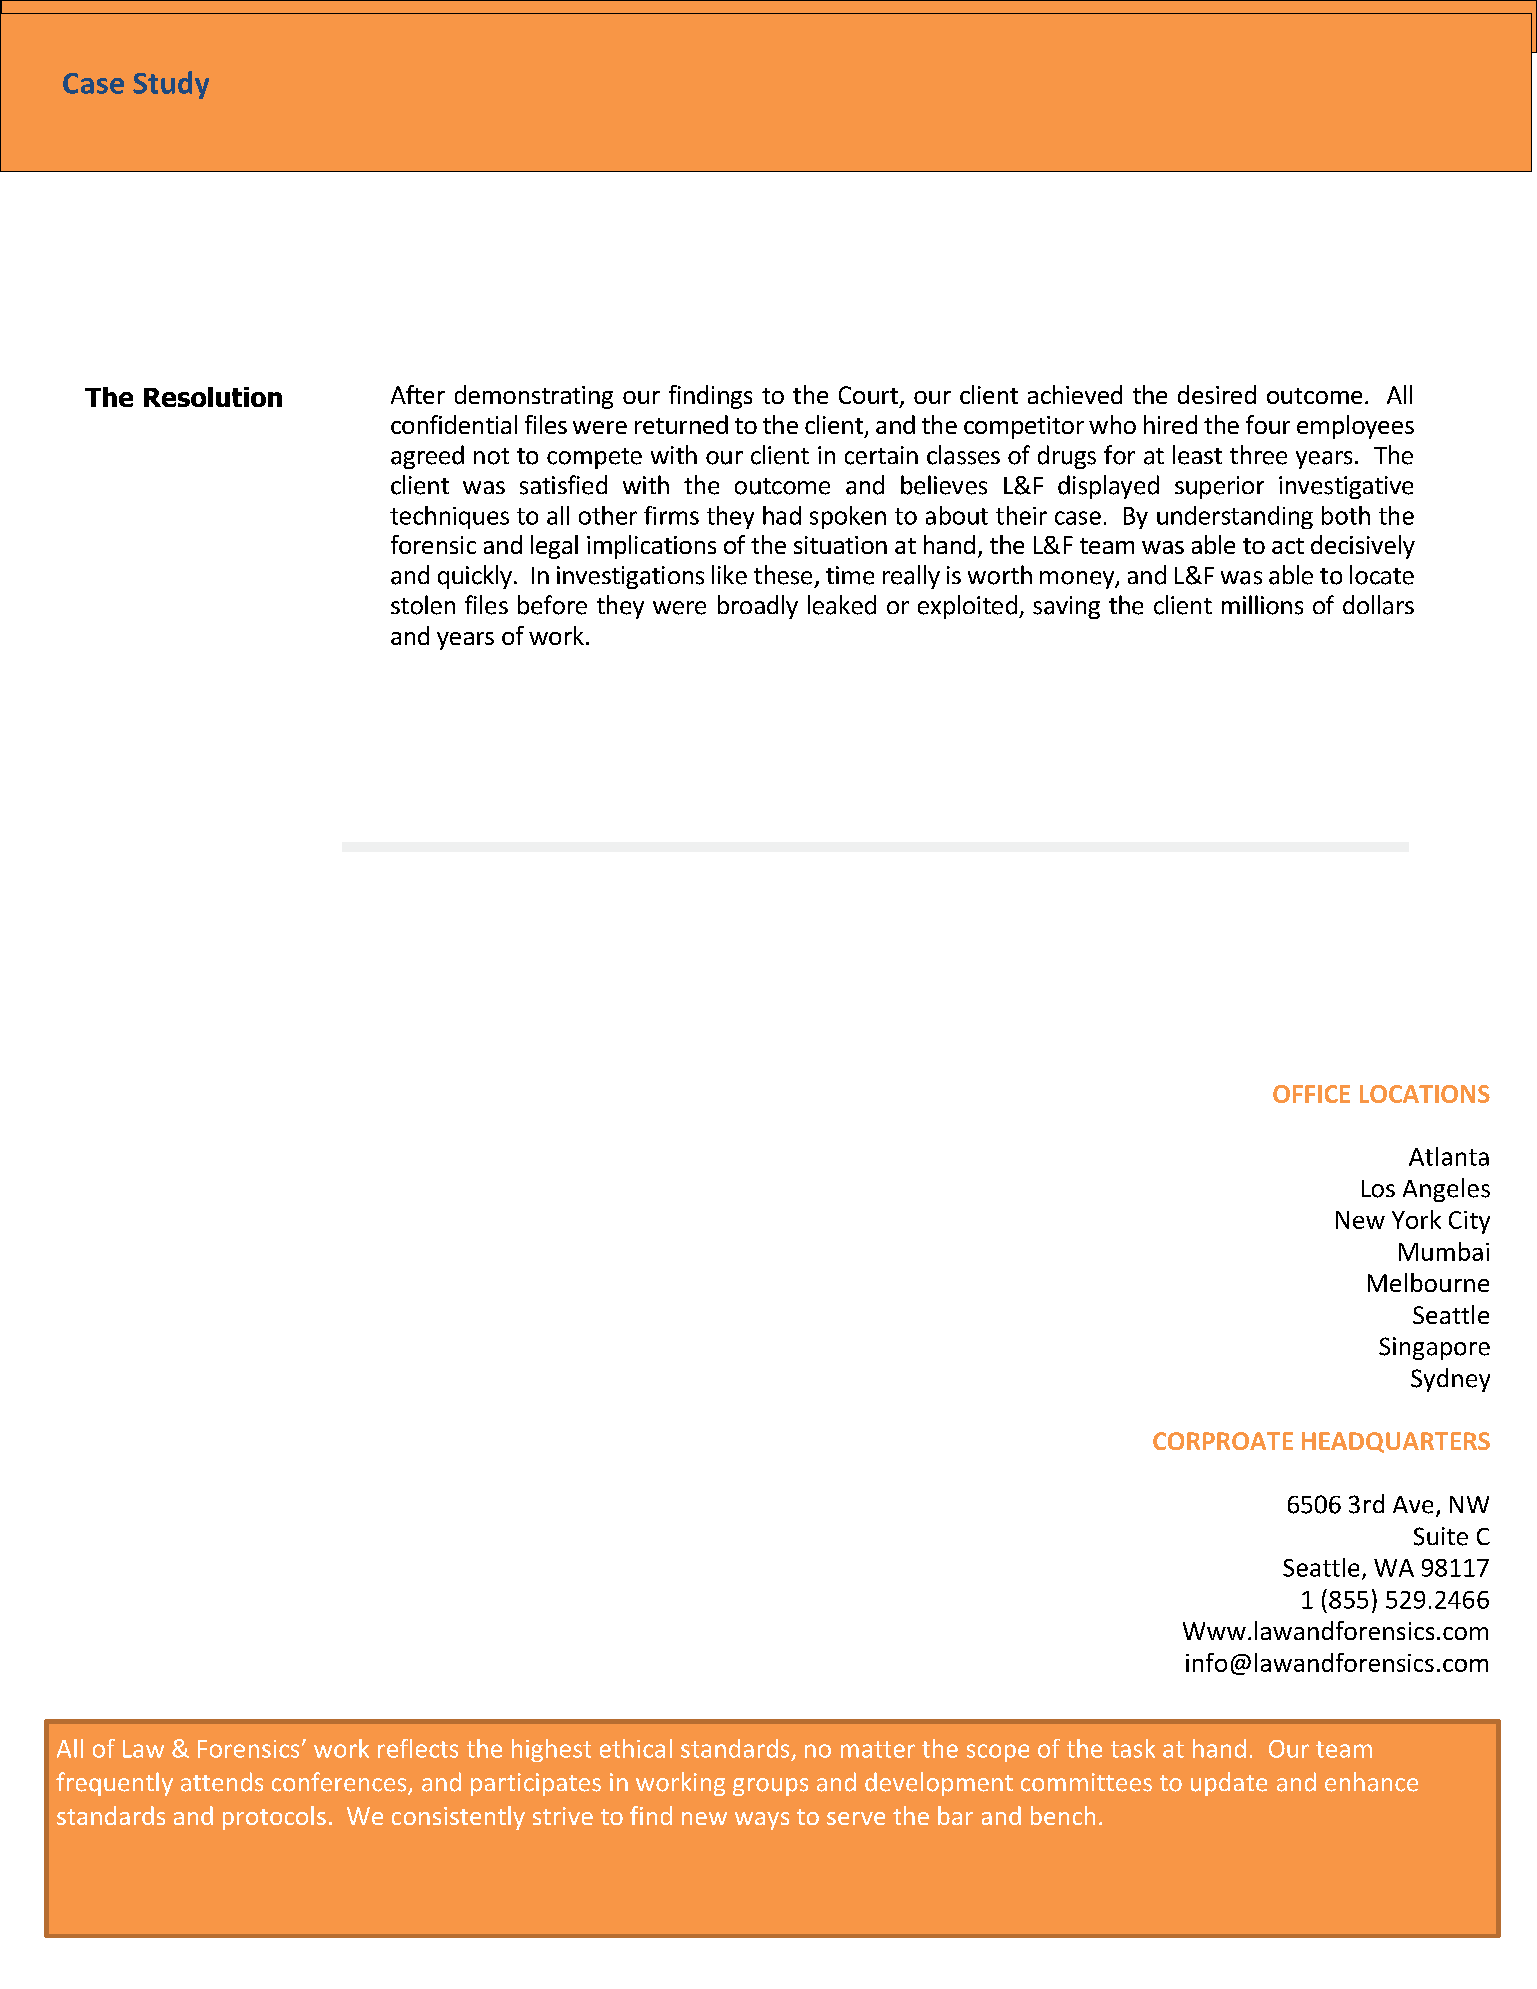 The image size is (1537, 1989). I want to click on broadly, so click(758, 607).
